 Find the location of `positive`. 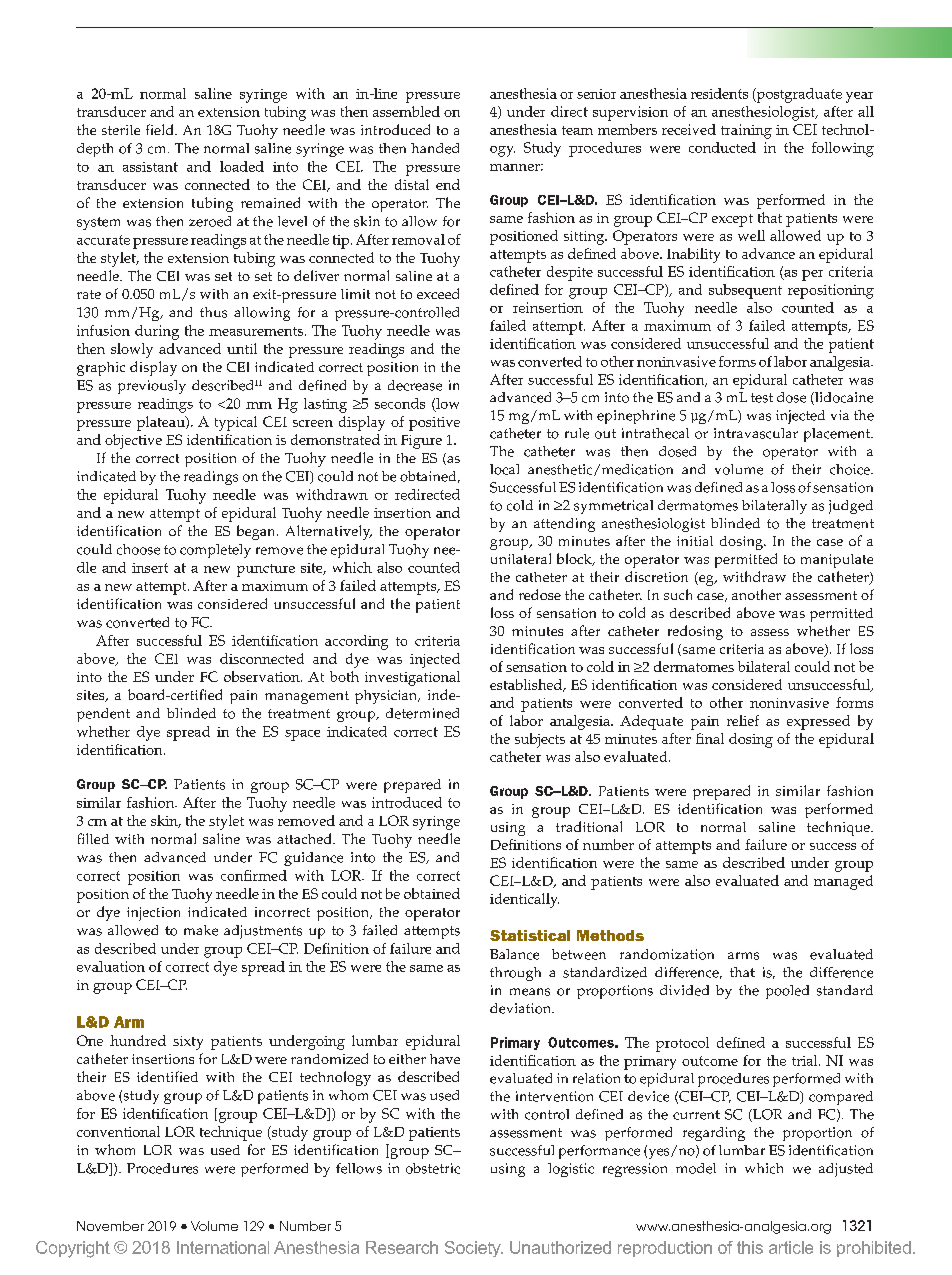

positive is located at coordinates (434, 424).
